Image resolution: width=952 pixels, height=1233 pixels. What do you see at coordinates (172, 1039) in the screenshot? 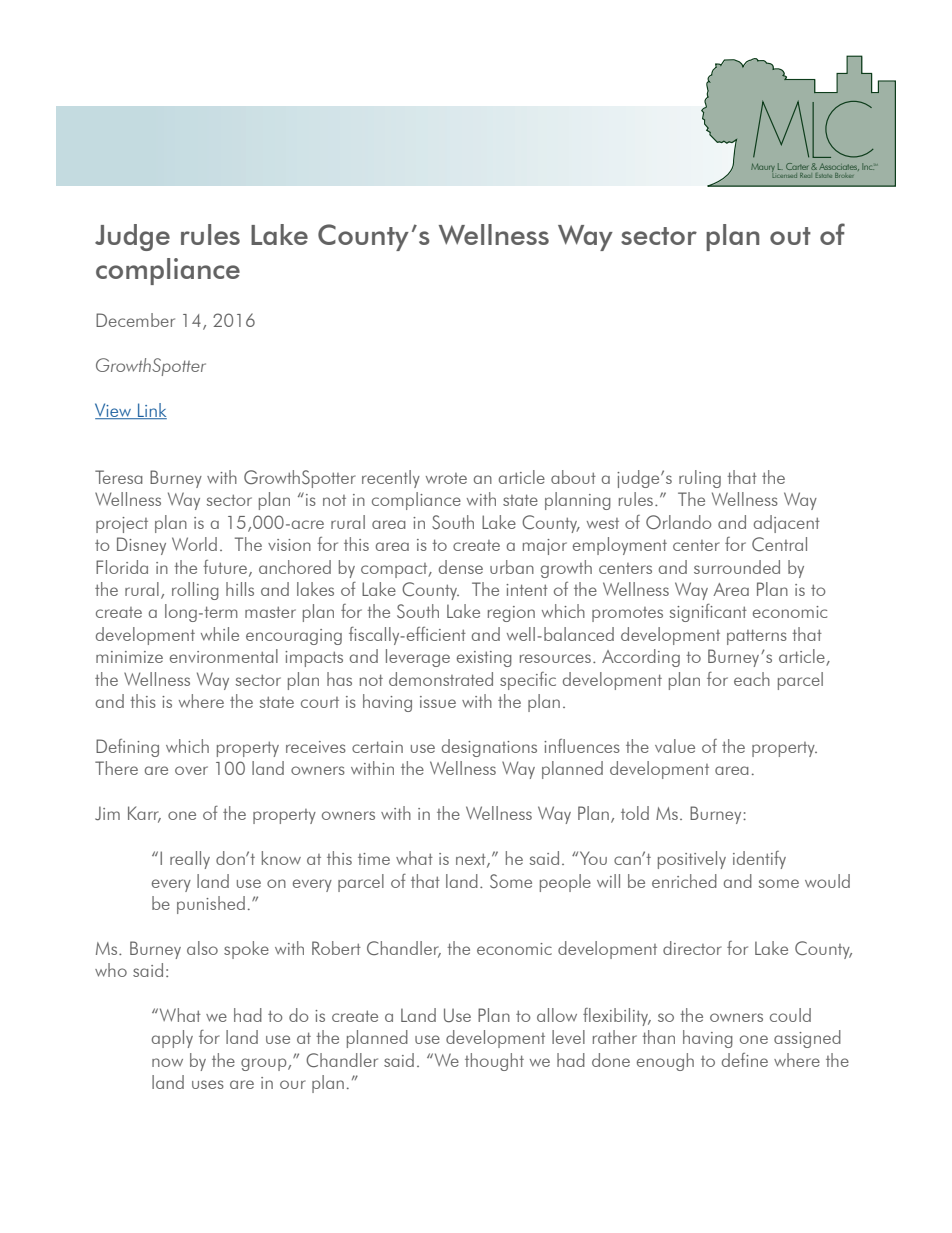
I see `apply` at bounding box center [172, 1039].
